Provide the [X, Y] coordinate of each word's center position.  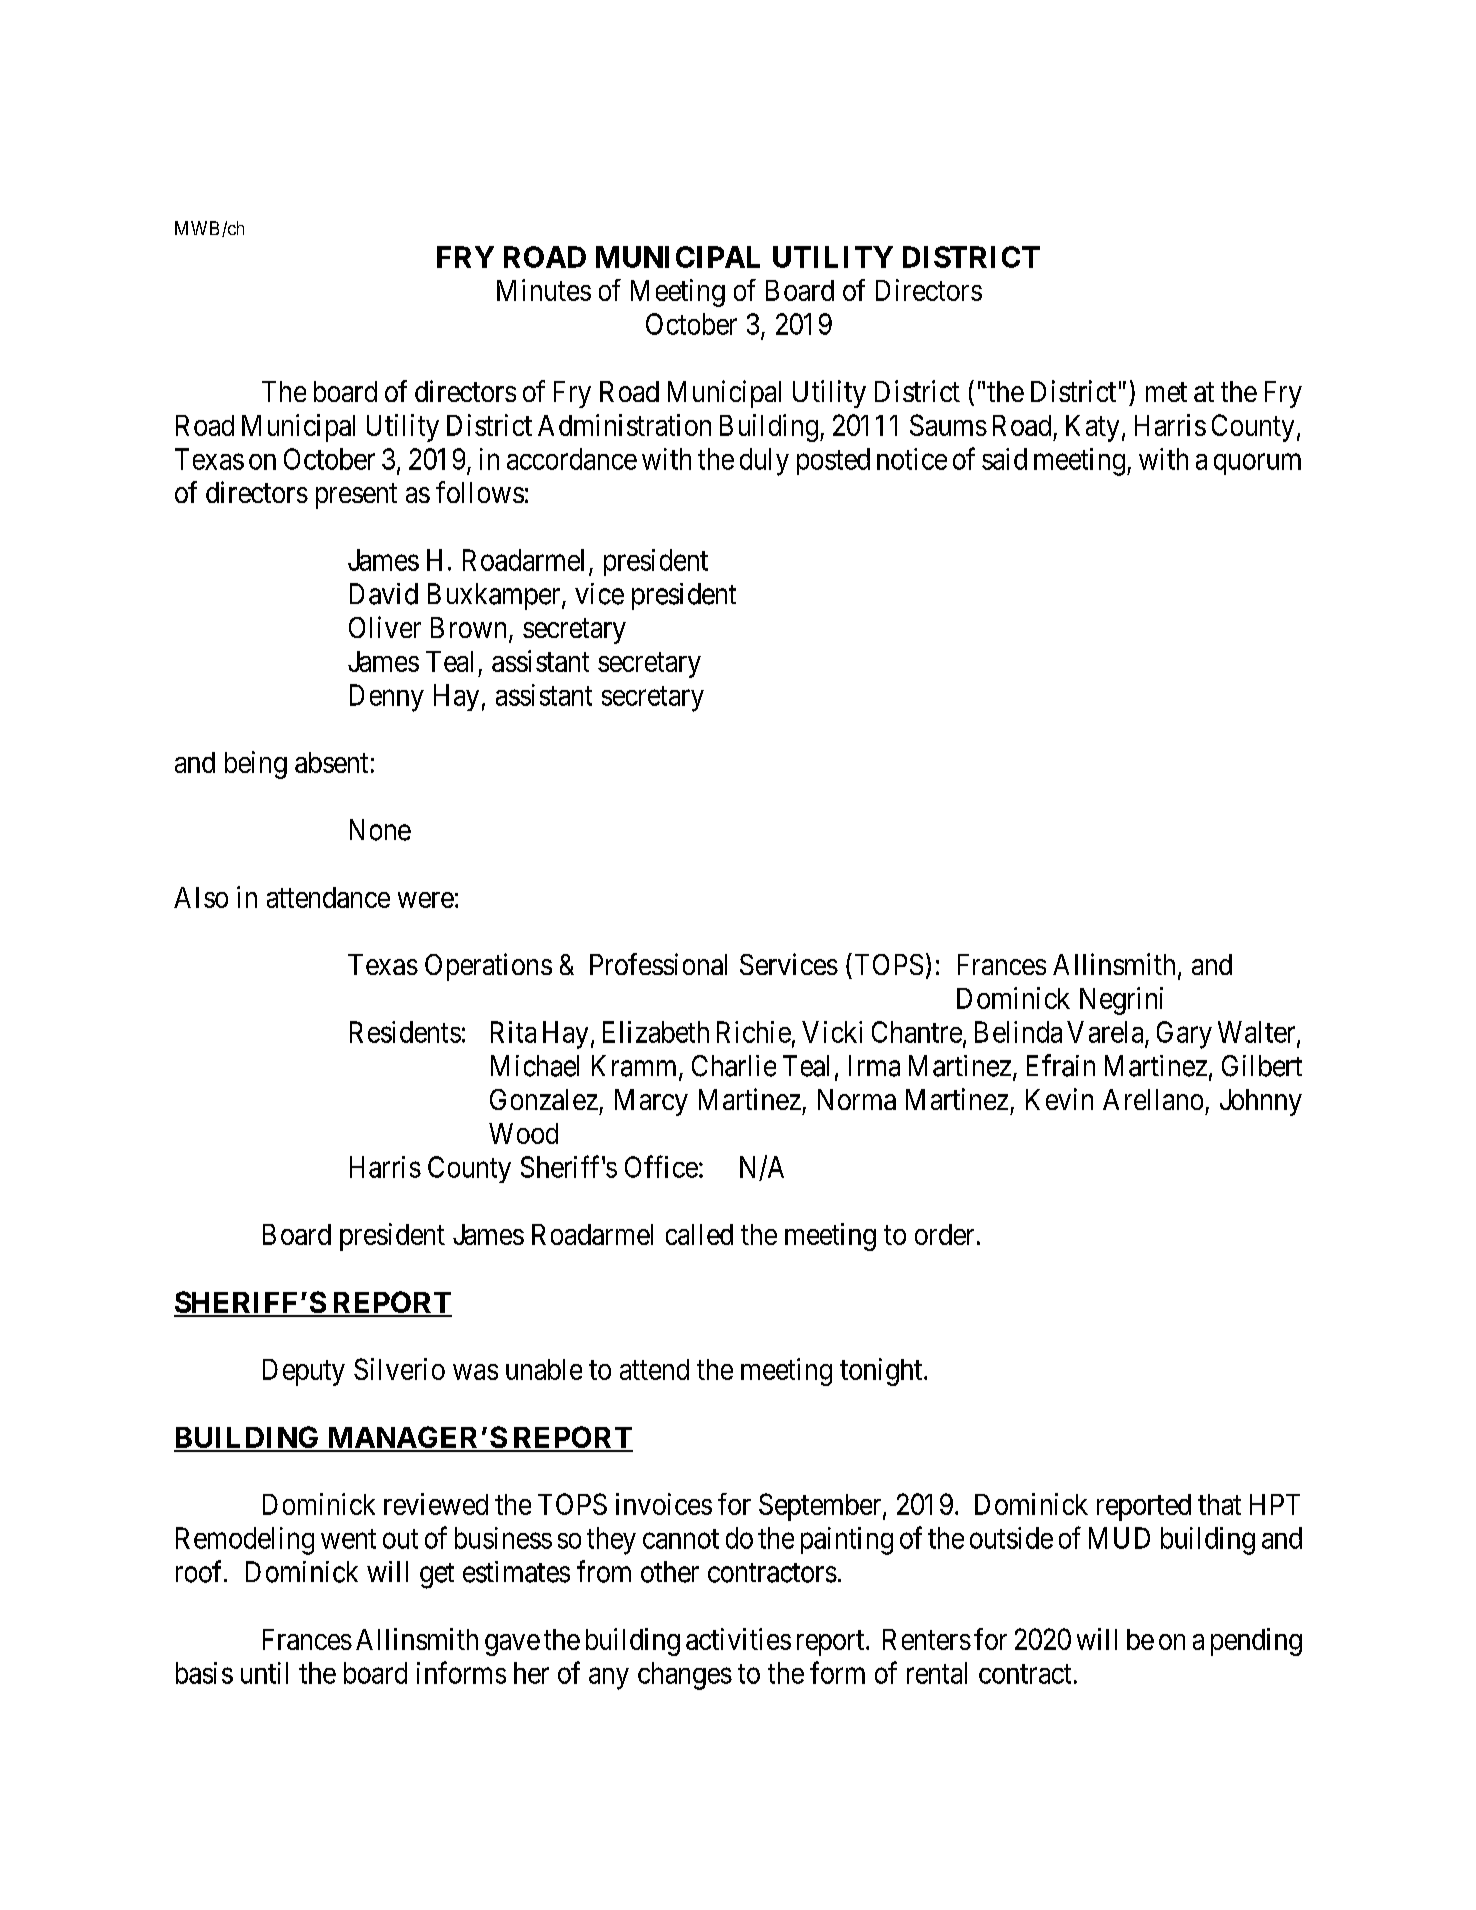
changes [685, 1676]
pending [1256, 1642]
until [264, 1673]
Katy [1092, 428]
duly [764, 462]
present [356, 496]
